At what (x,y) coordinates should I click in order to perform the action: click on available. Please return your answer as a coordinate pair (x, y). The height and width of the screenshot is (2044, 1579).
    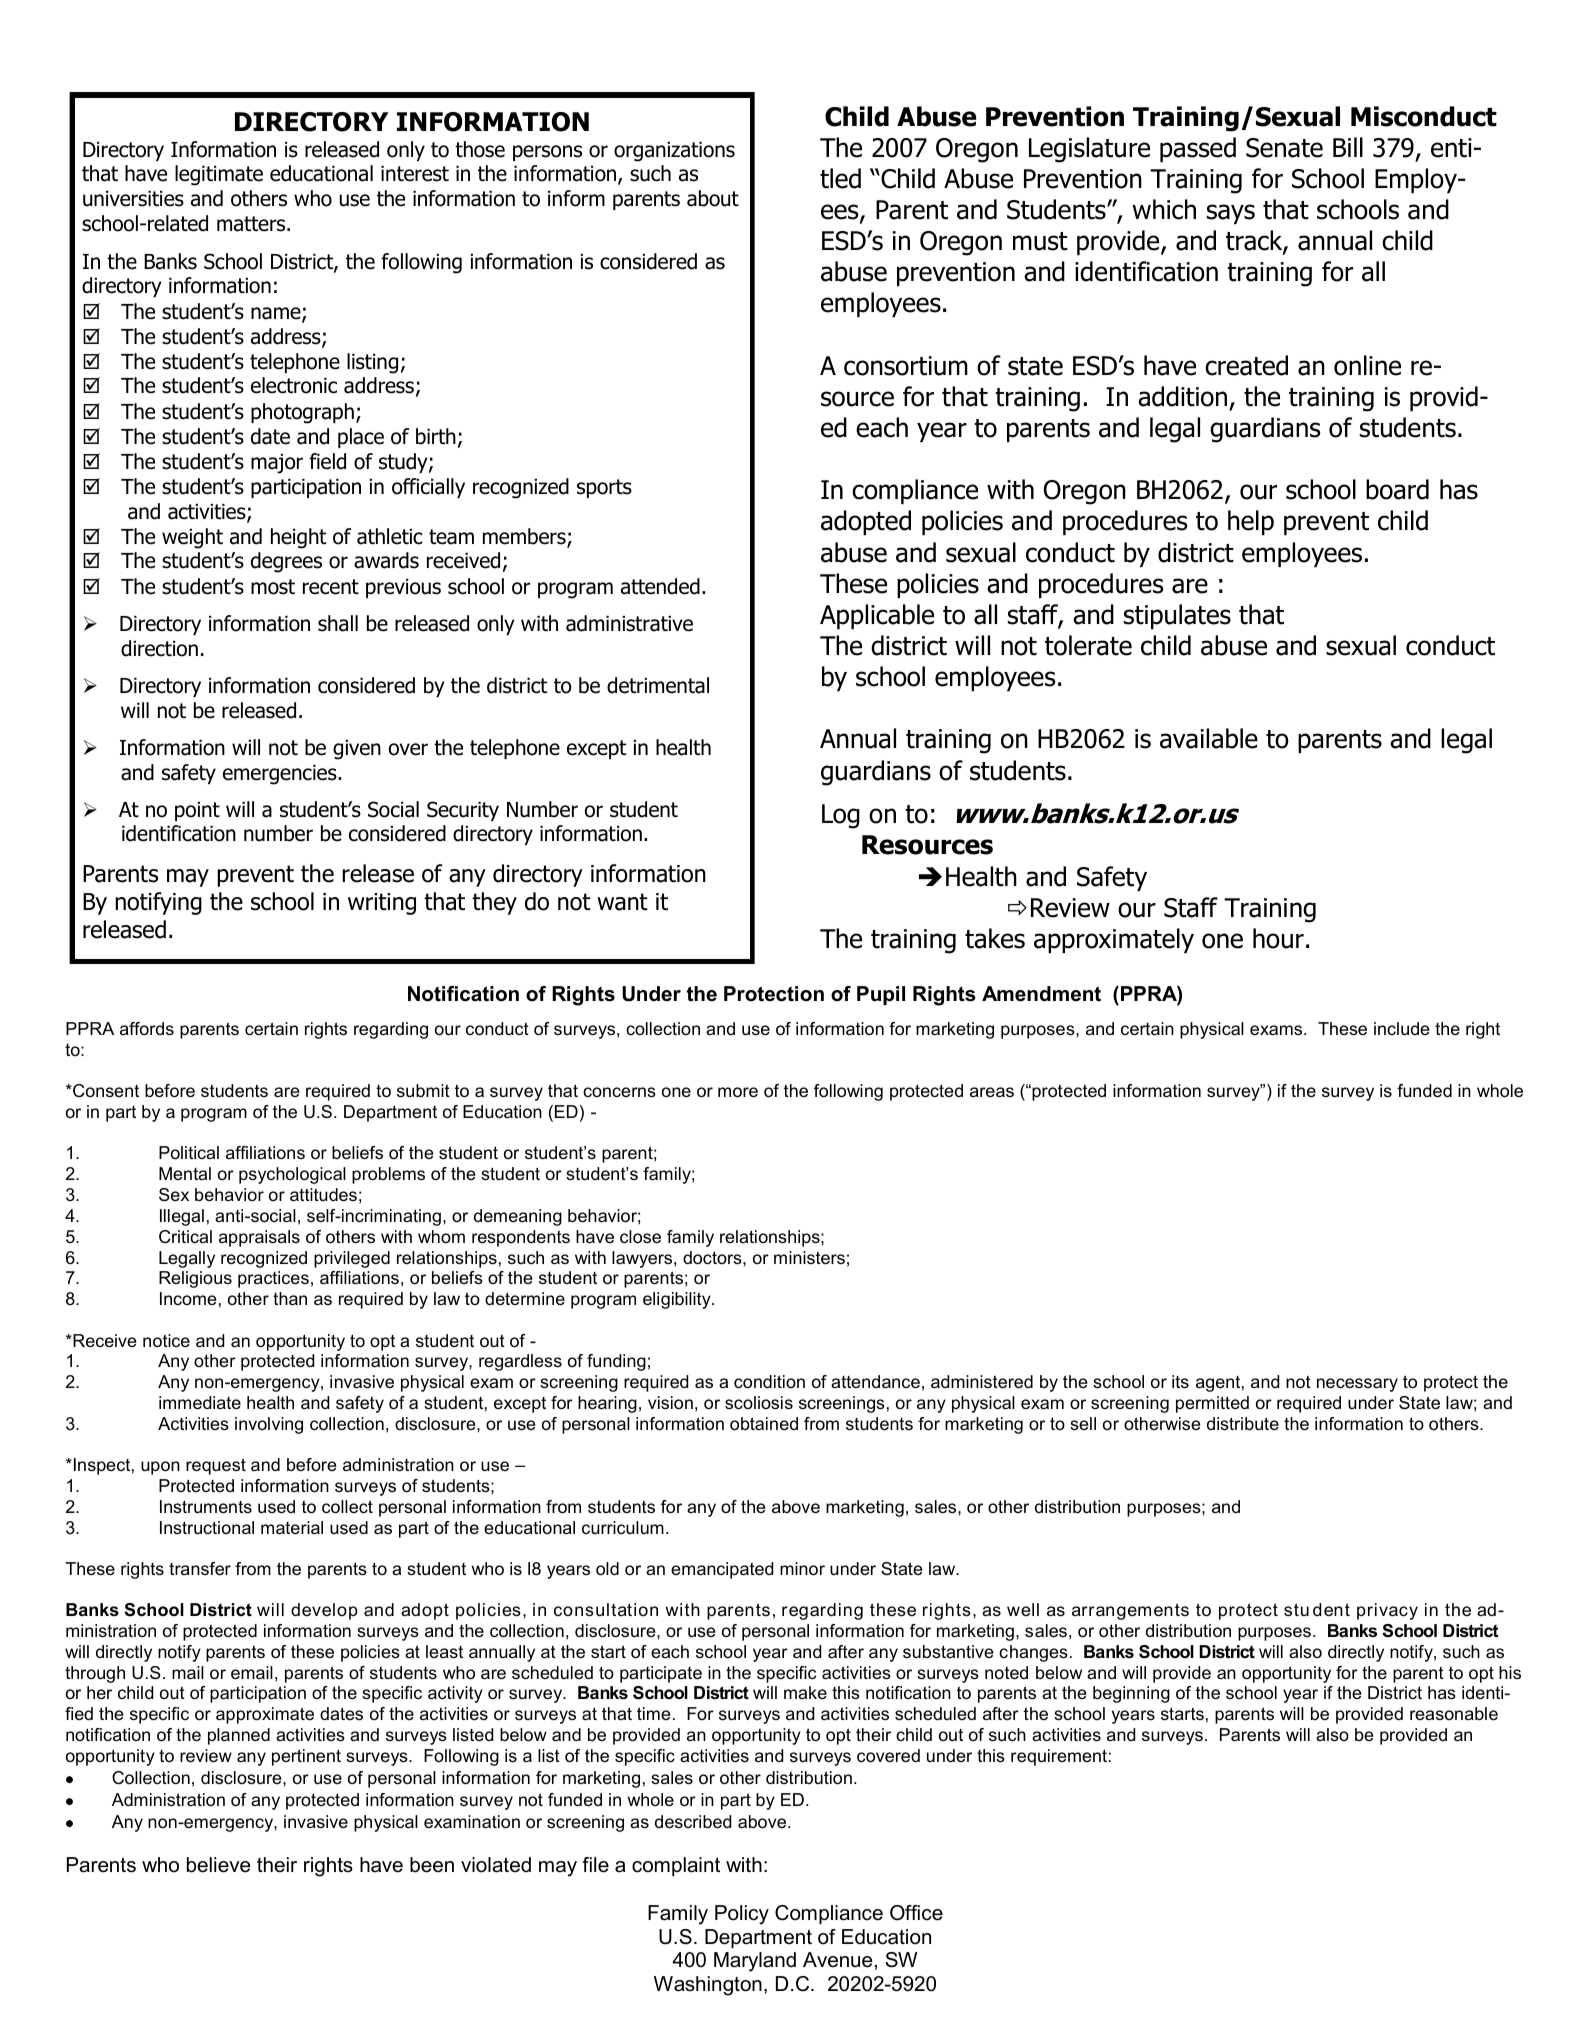
    Looking at the image, I should click on (1209, 738).
